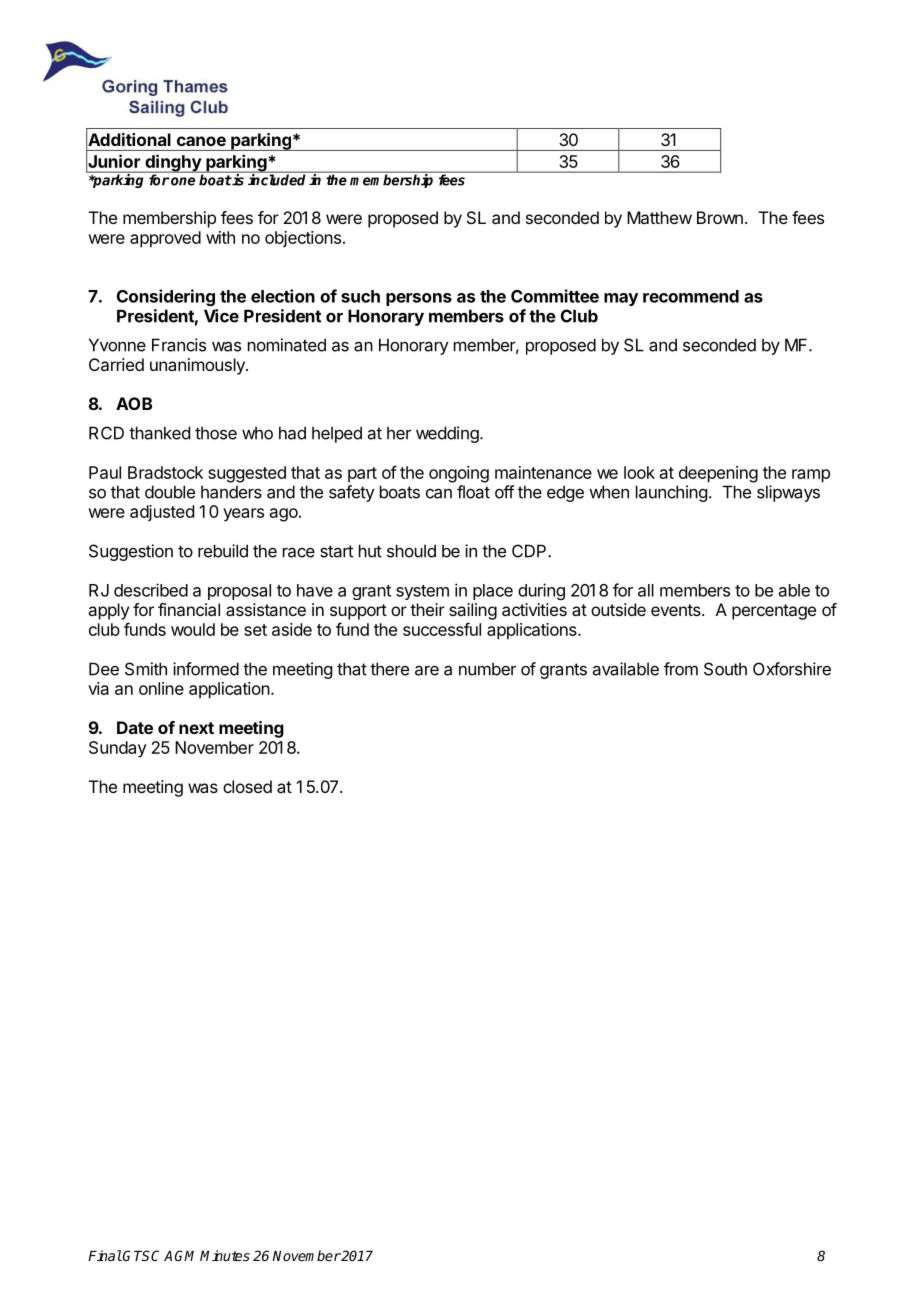 Image resolution: width=924 pixels, height=1308 pixels. I want to click on are, so click(427, 671).
